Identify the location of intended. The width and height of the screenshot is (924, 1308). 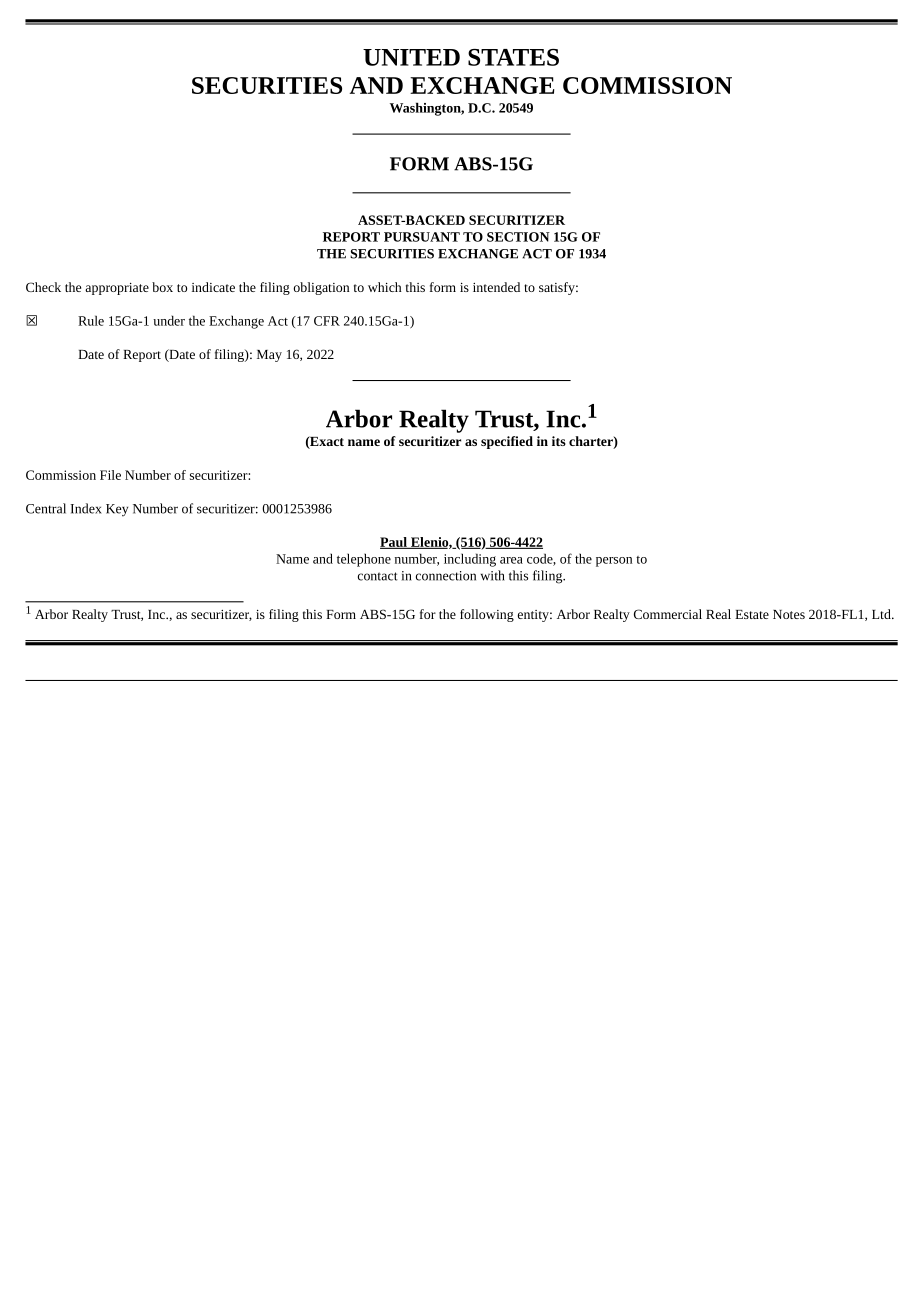
(496, 287).
